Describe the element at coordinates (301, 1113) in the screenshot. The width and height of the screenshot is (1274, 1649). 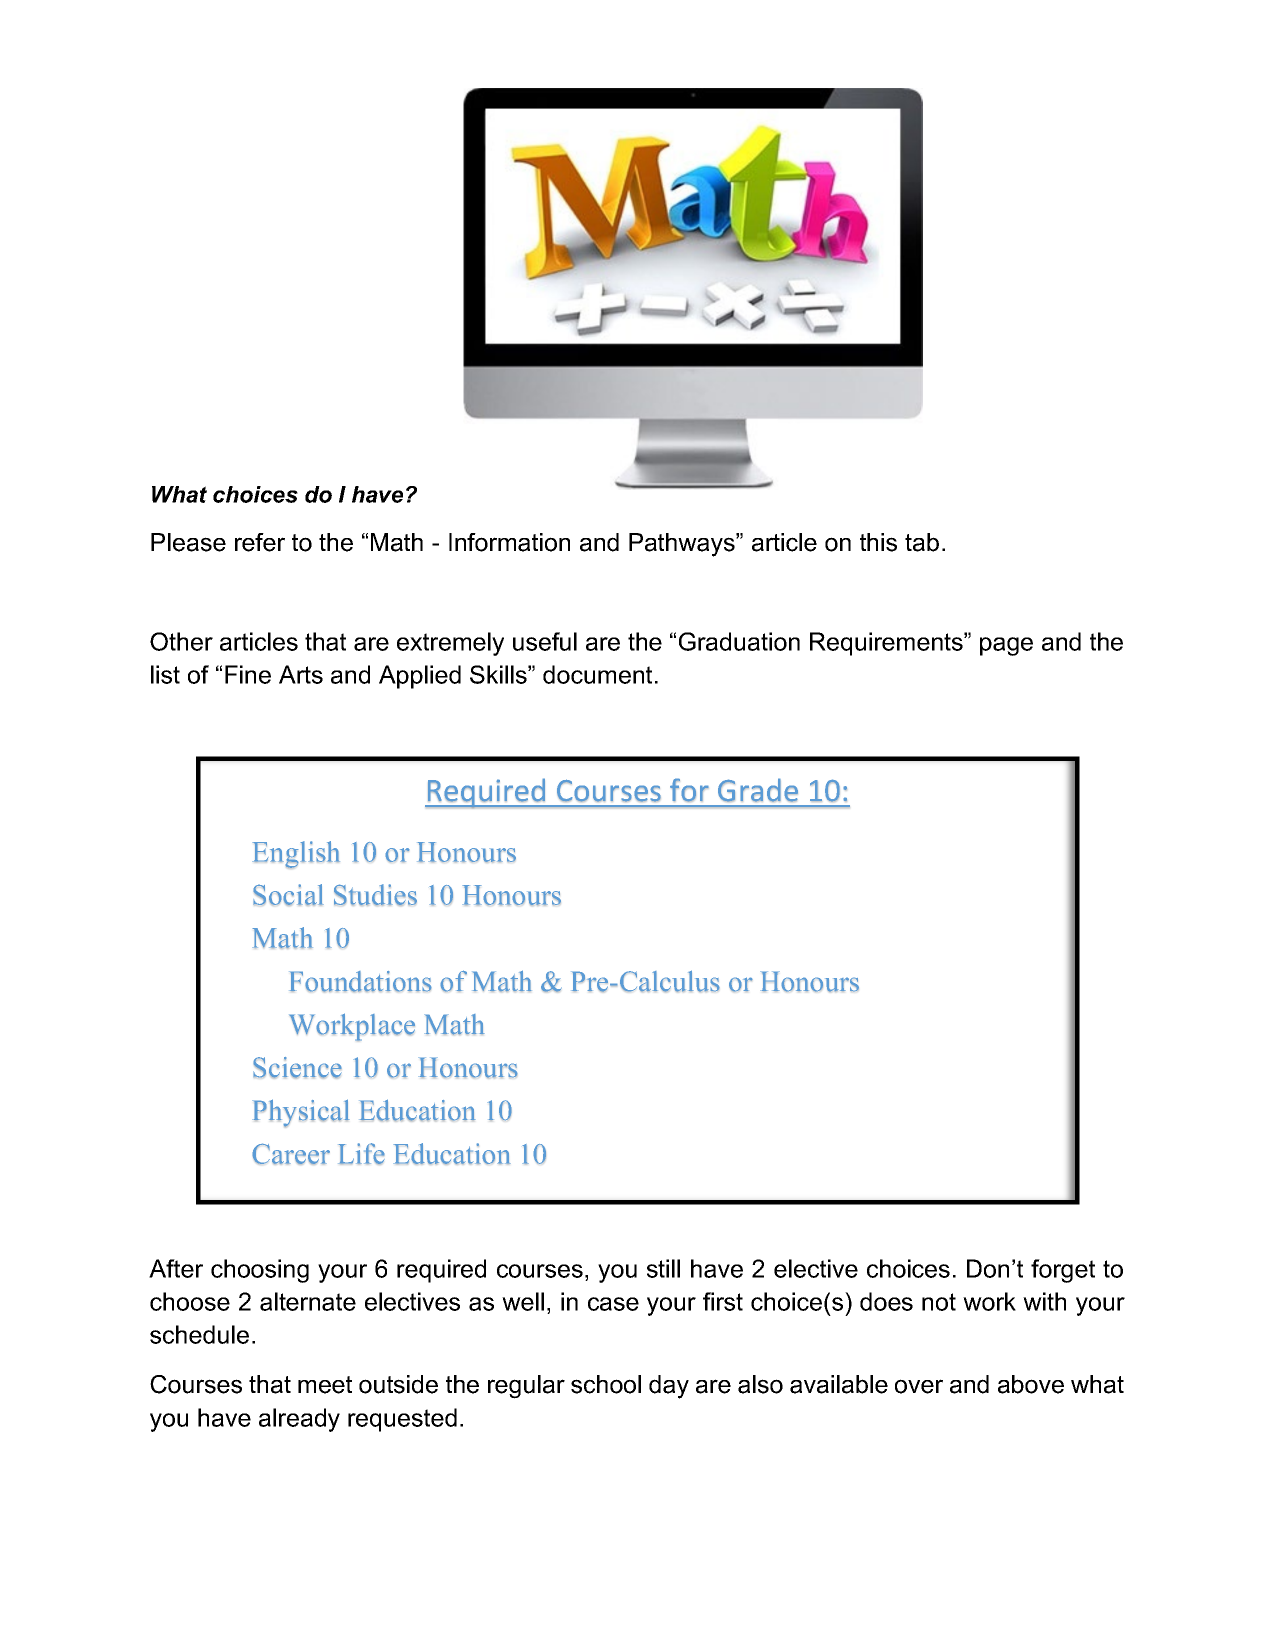
I see `Physical` at that location.
